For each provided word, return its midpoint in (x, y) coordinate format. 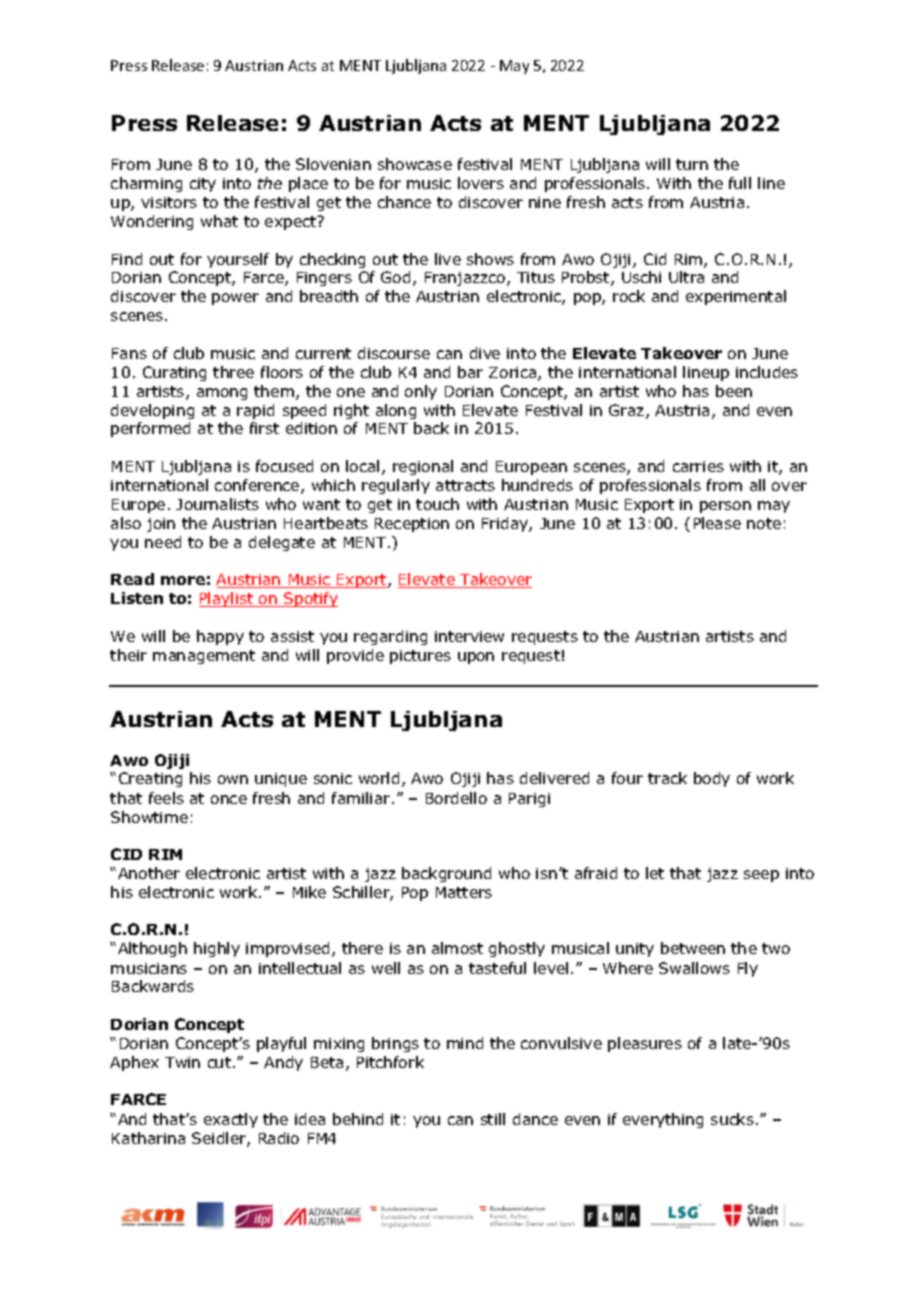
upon (476, 658)
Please (717, 523)
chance (404, 202)
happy (220, 637)
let (655, 873)
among (222, 394)
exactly (231, 1120)
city (203, 185)
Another (149, 873)
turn (692, 164)
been (734, 391)
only (421, 392)
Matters (464, 892)
